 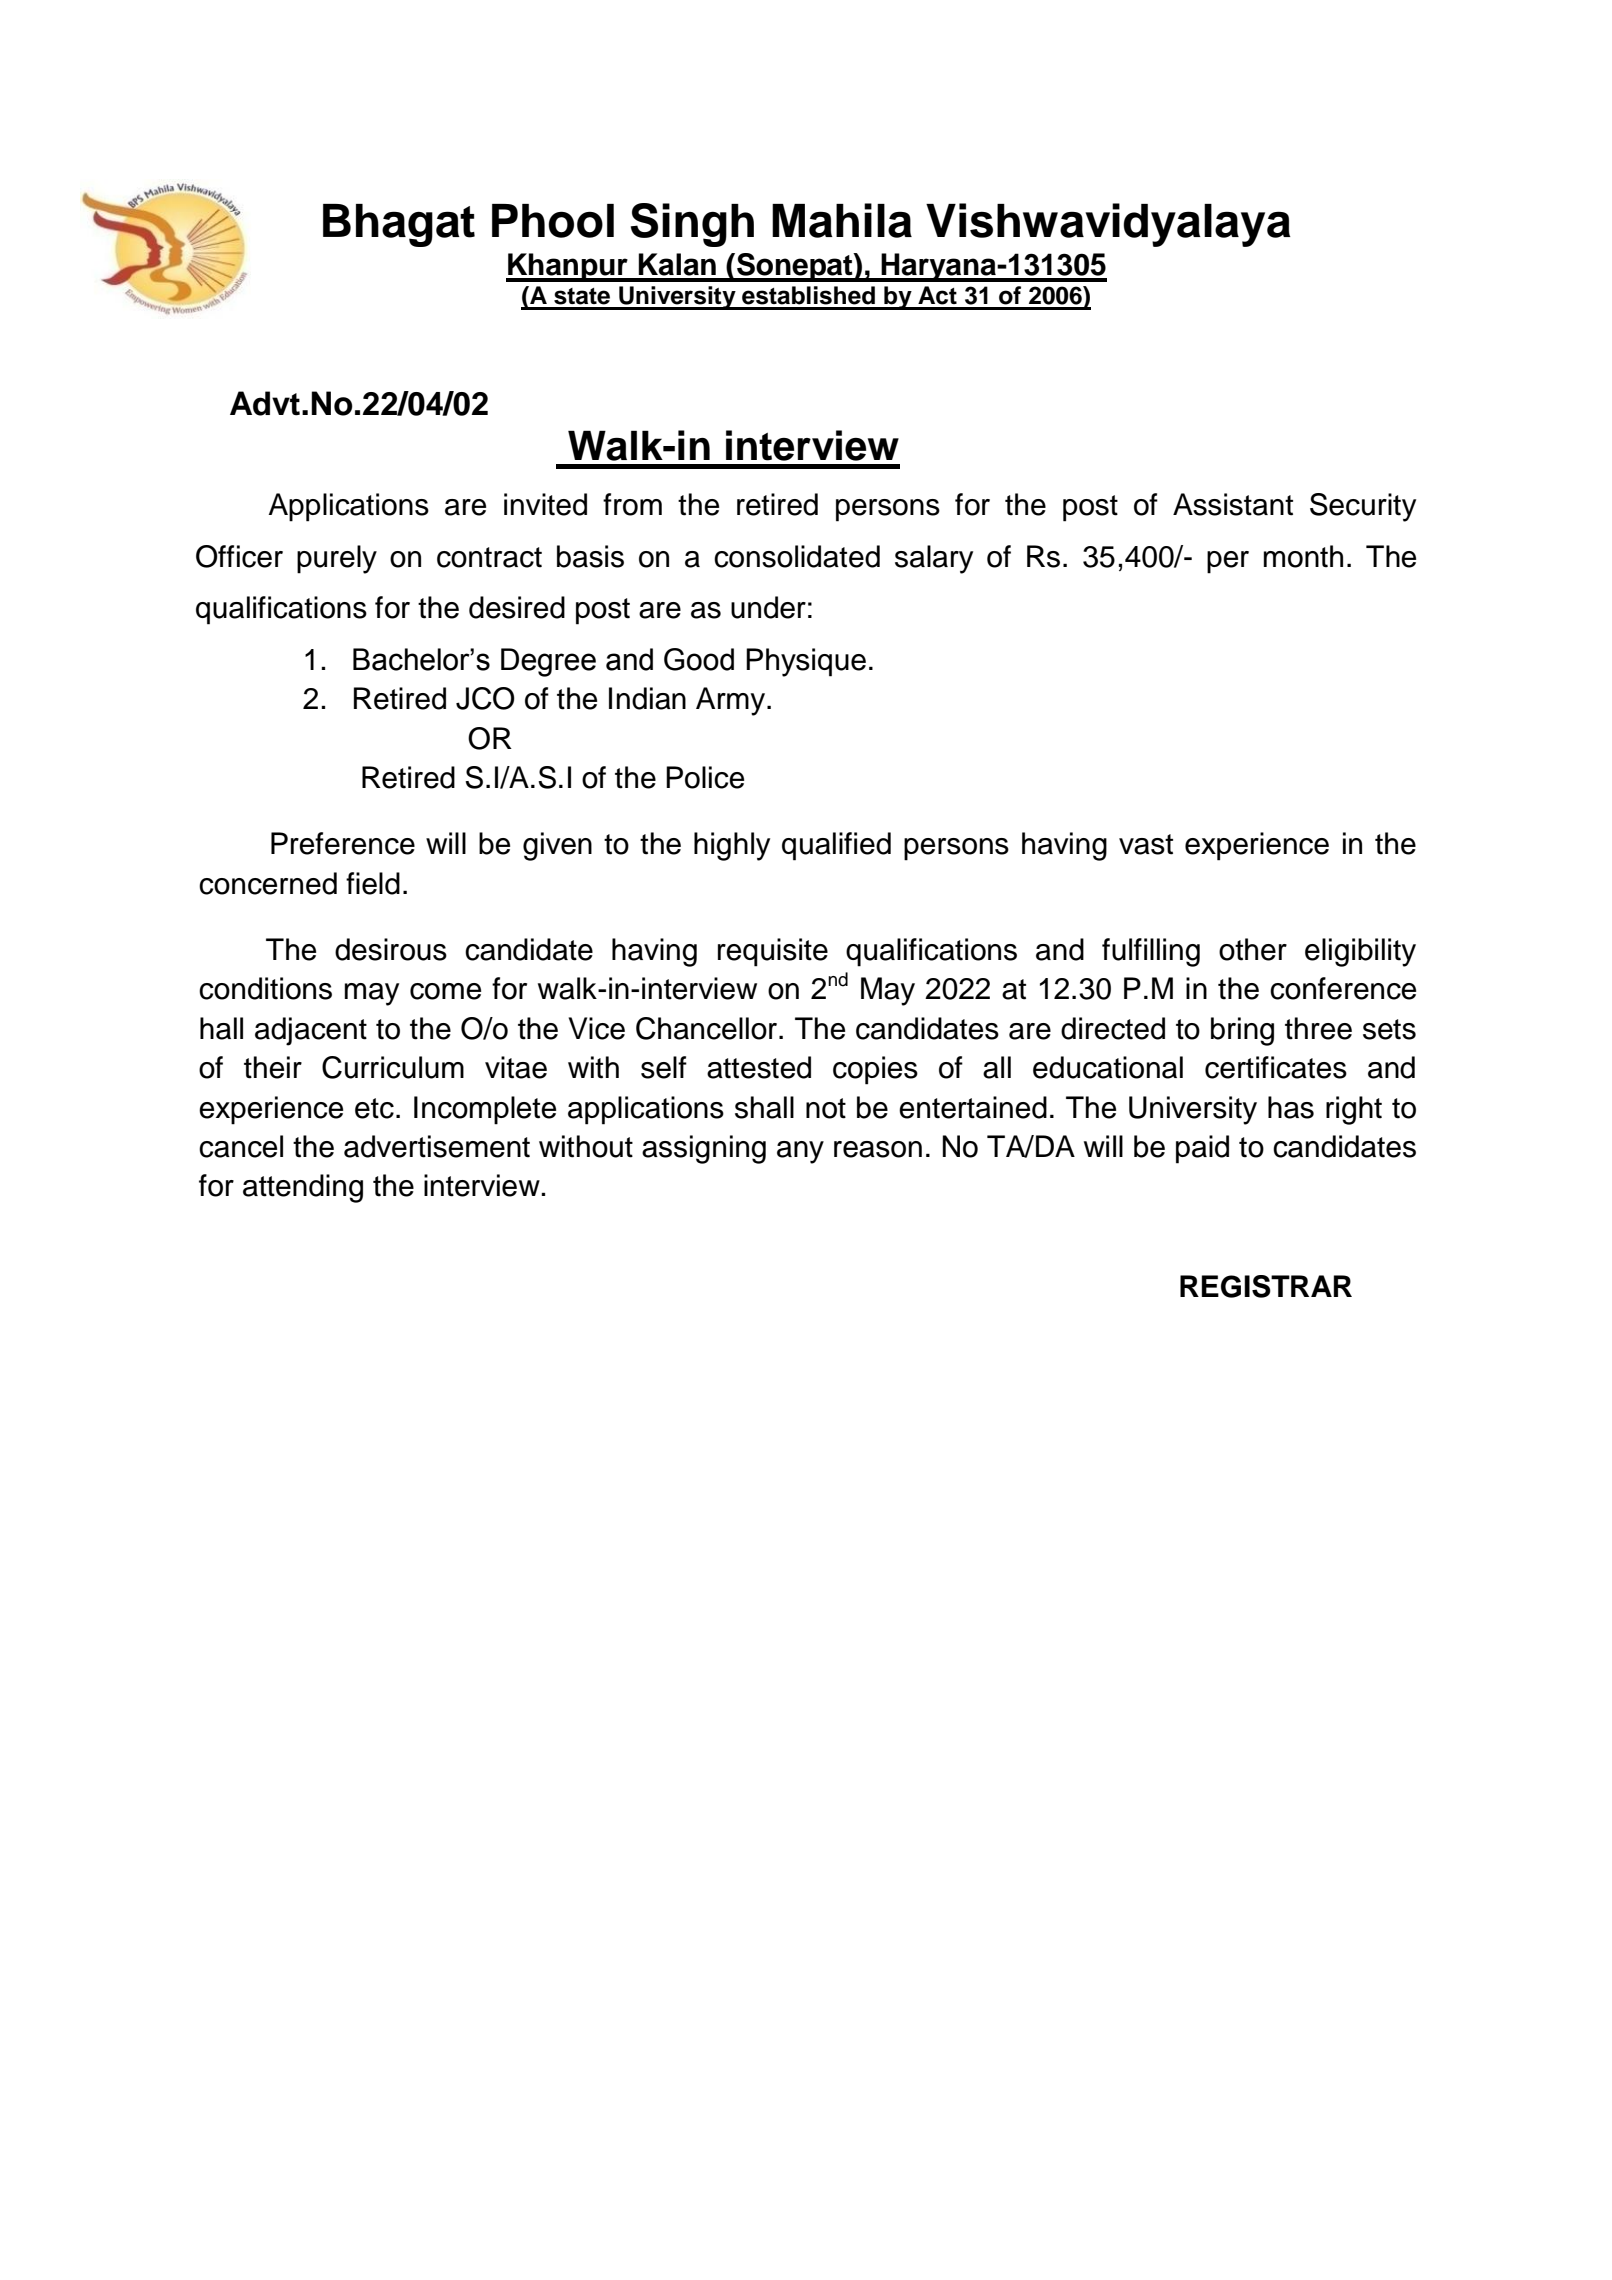 What do you see at coordinates (343, 843) in the image?
I see `Preference` at bounding box center [343, 843].
